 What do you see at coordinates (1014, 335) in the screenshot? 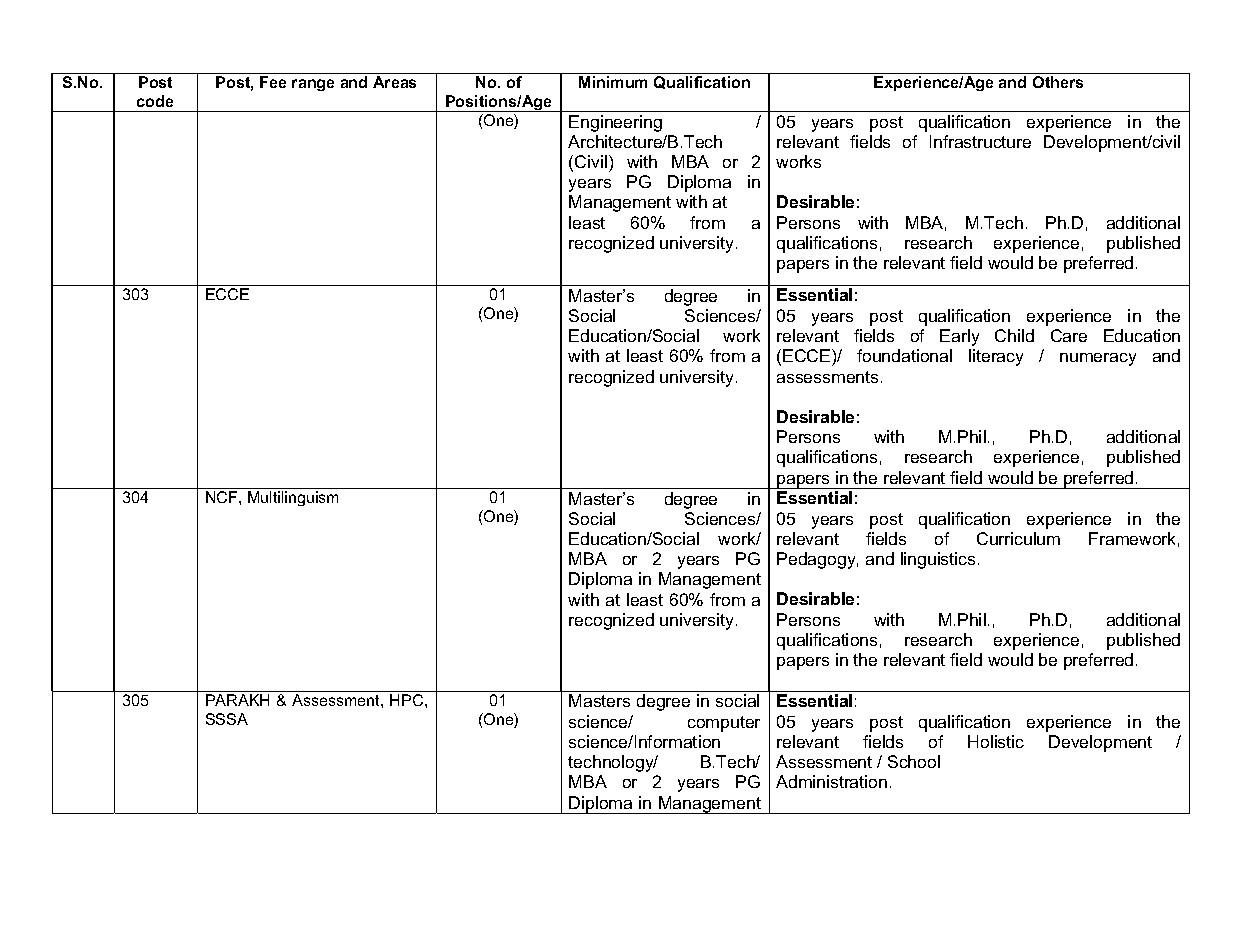
I see `Child` at bounding box center [1014, 335].
